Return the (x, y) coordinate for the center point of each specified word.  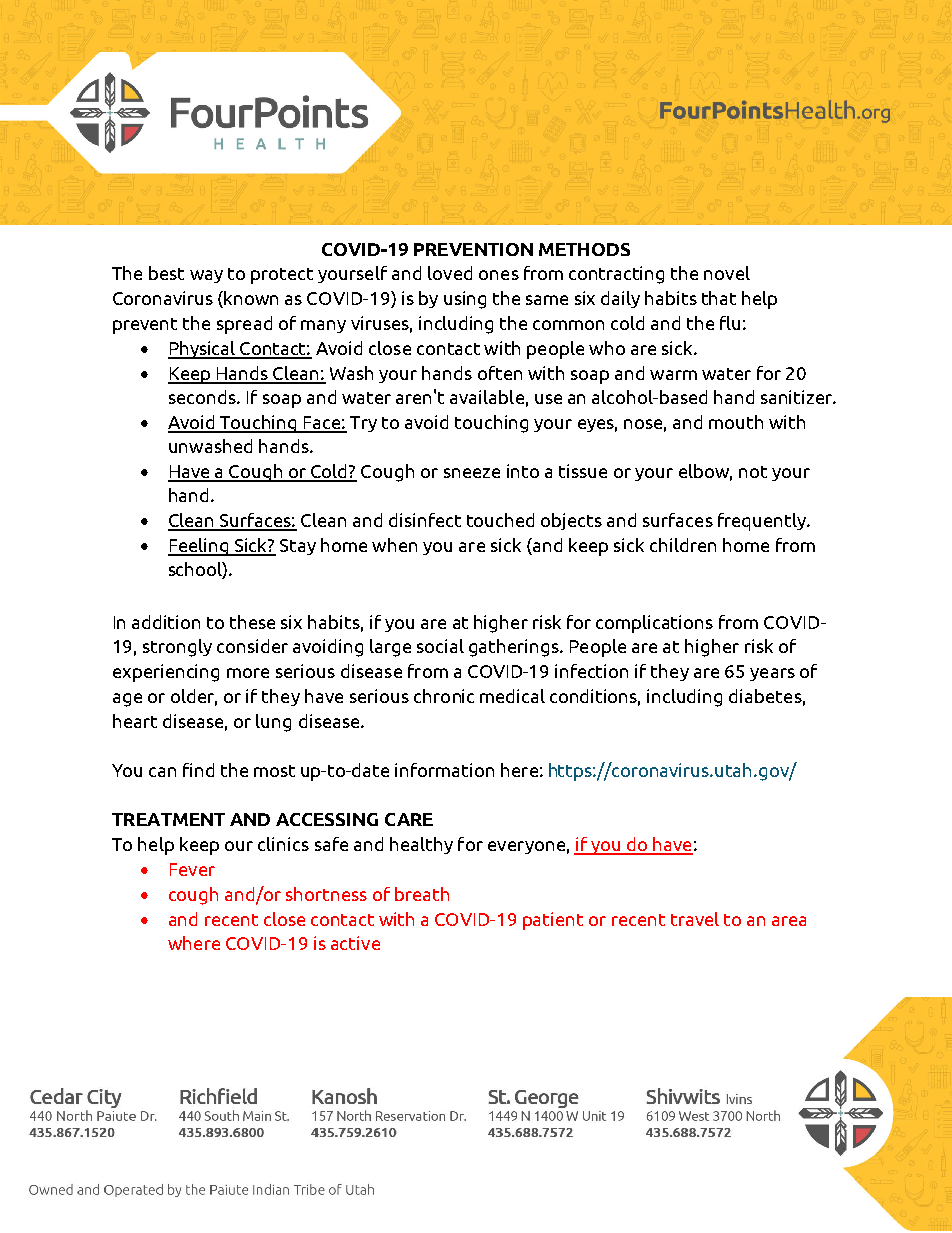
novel (727, 273)
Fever (192, 869)
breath (422, 894)
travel (695, 919)
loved (450, 273)
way (206, 276)
